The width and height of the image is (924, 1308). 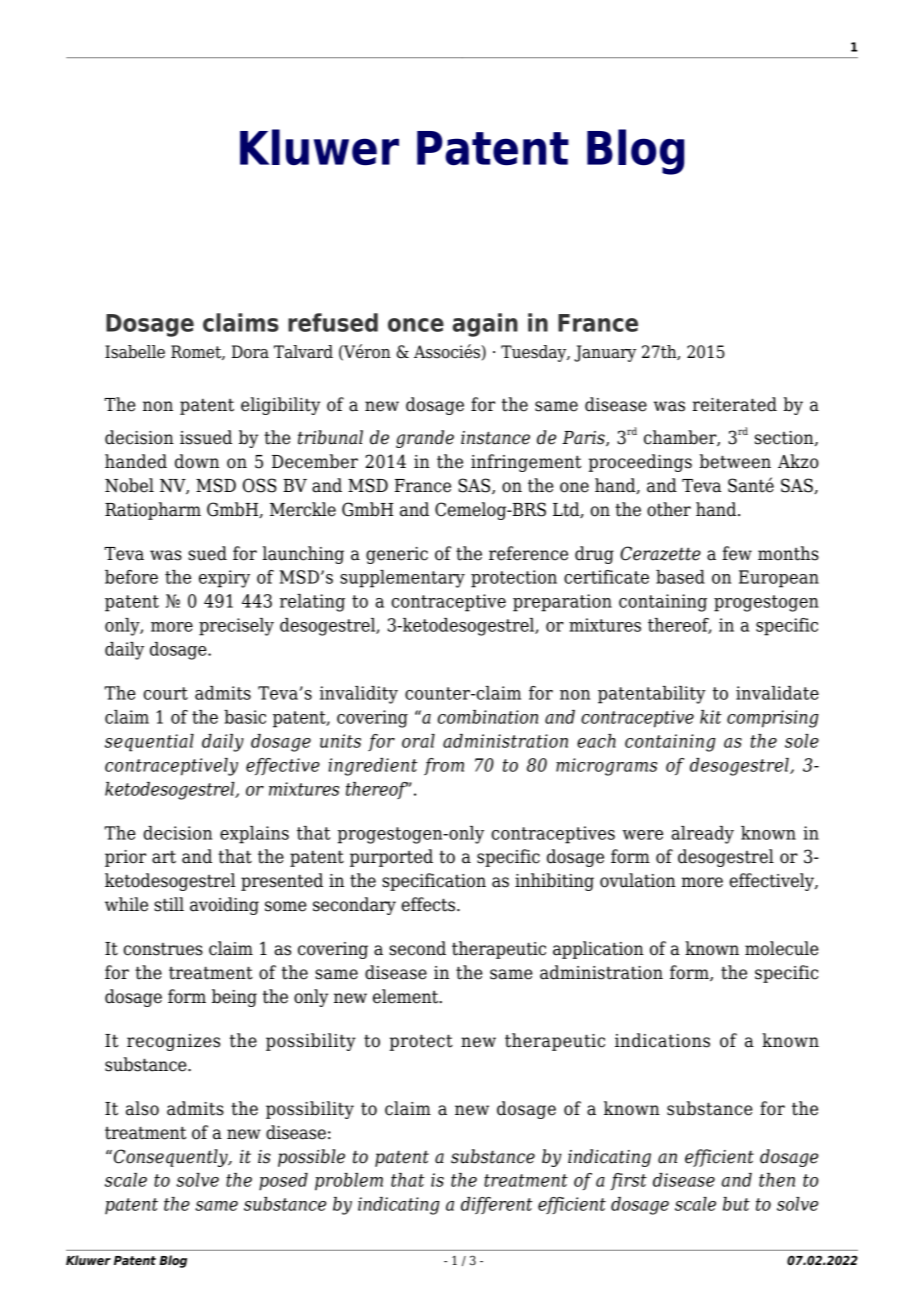 I want to click on based, so click(x=680, y=577).
